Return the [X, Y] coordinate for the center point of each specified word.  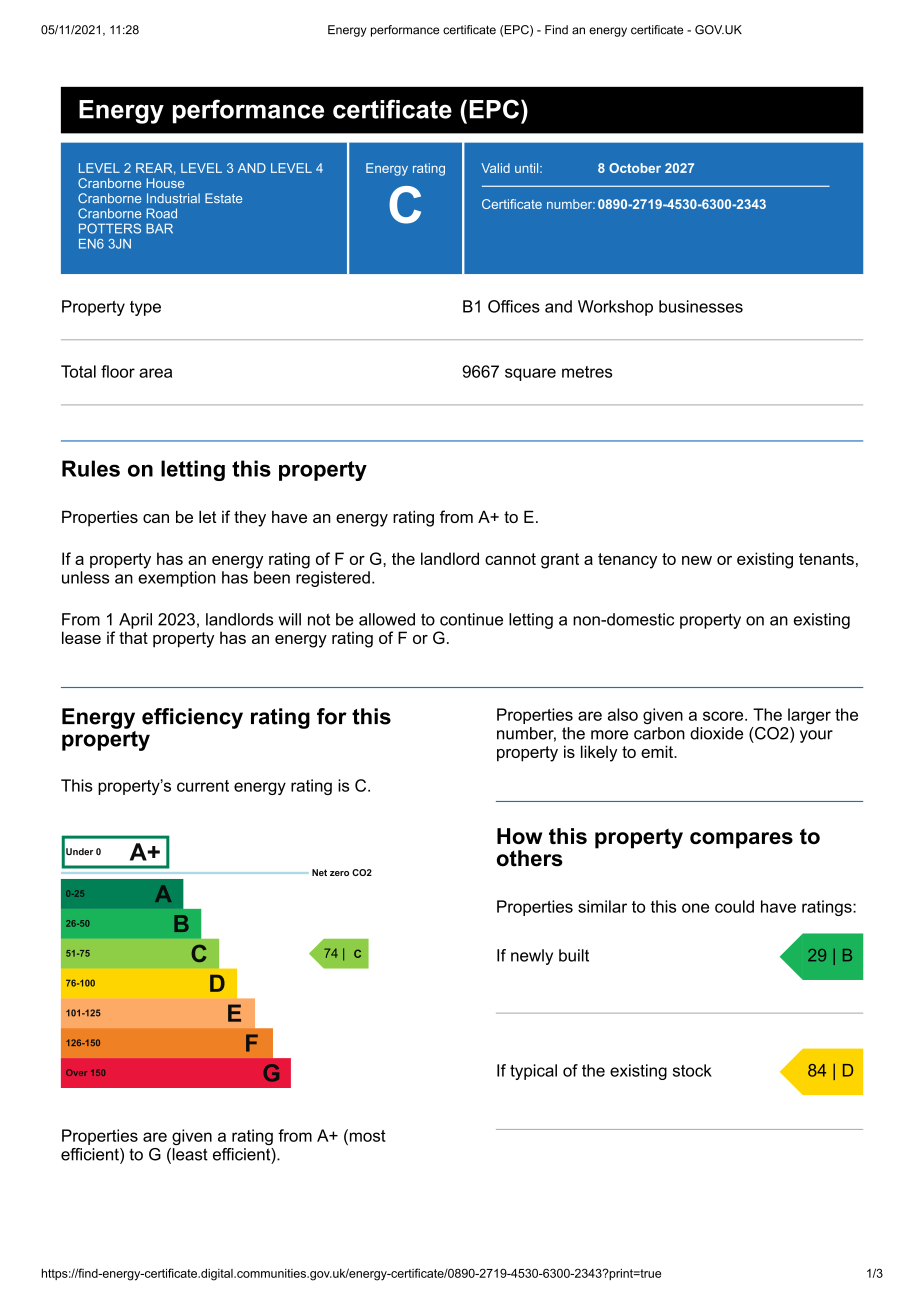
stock [692, 1070]
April [135, 621]
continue [471, 619]
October [635, 168]
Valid [495, 168]
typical [533, 1072]
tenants [826, 559]
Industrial [173, 198]
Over [76, 1072]
